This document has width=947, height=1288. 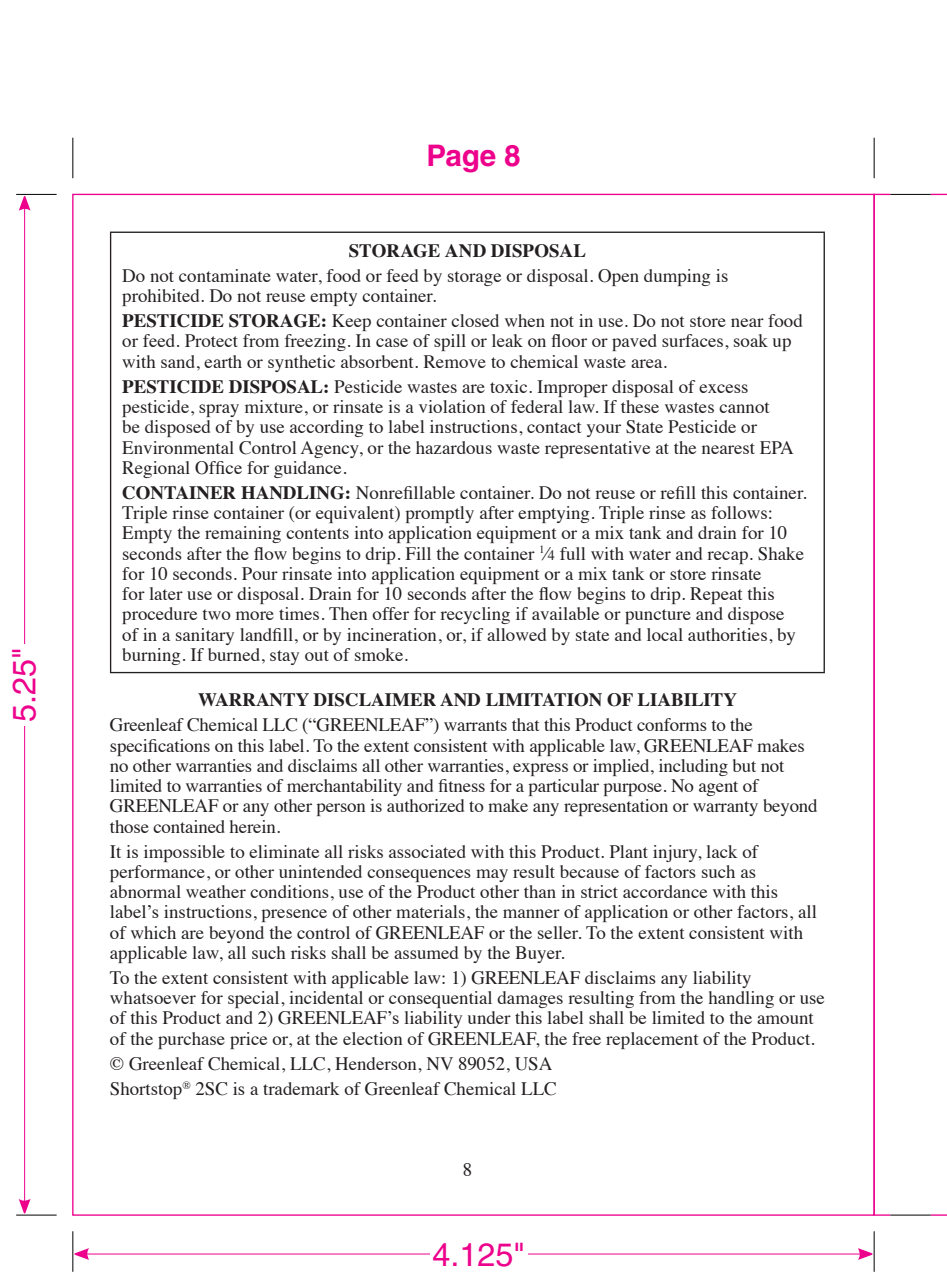 I want to click on recycling, so click(x=475, y=615).
